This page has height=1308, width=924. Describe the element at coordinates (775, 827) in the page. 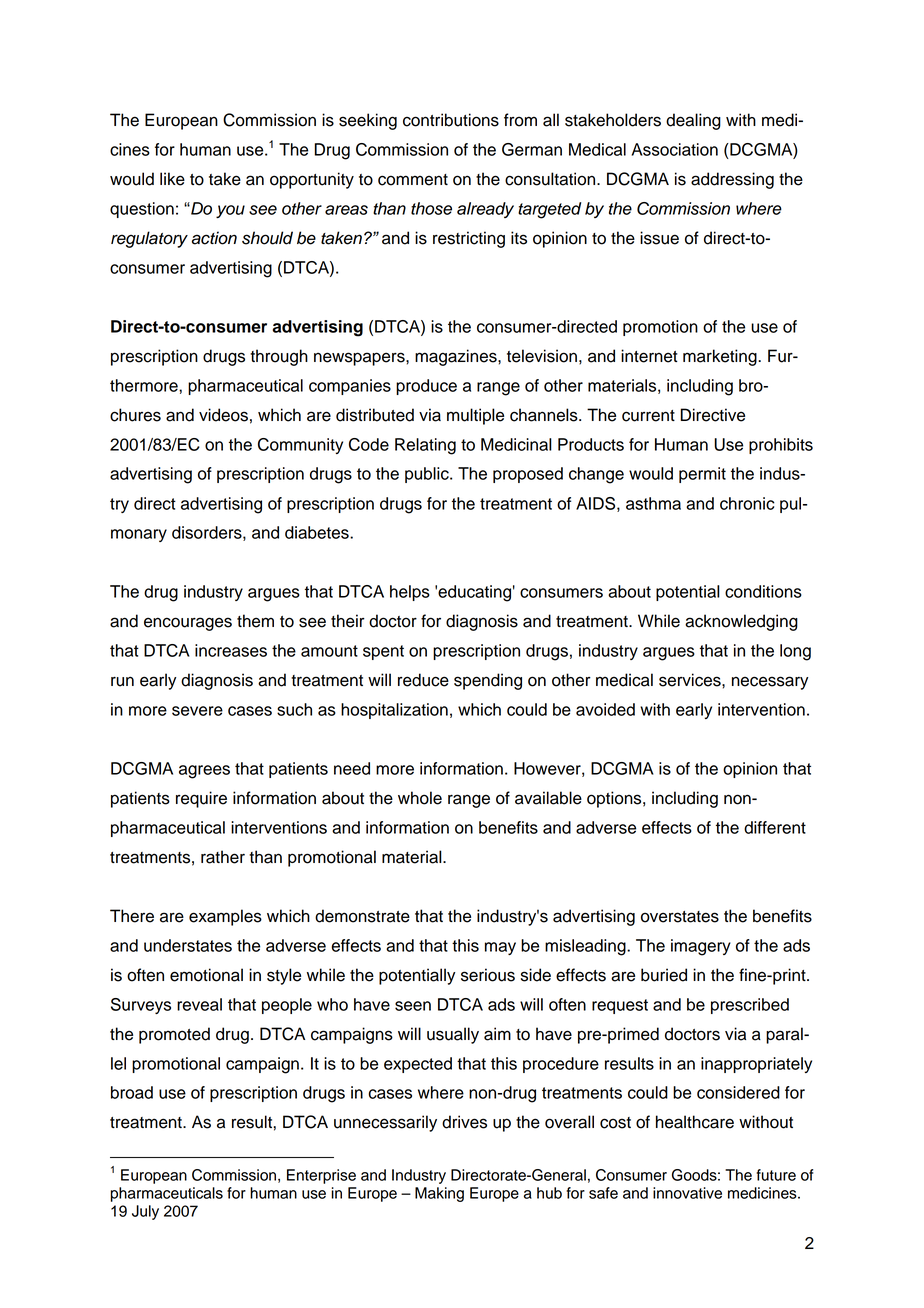

I see `different` at that location.
